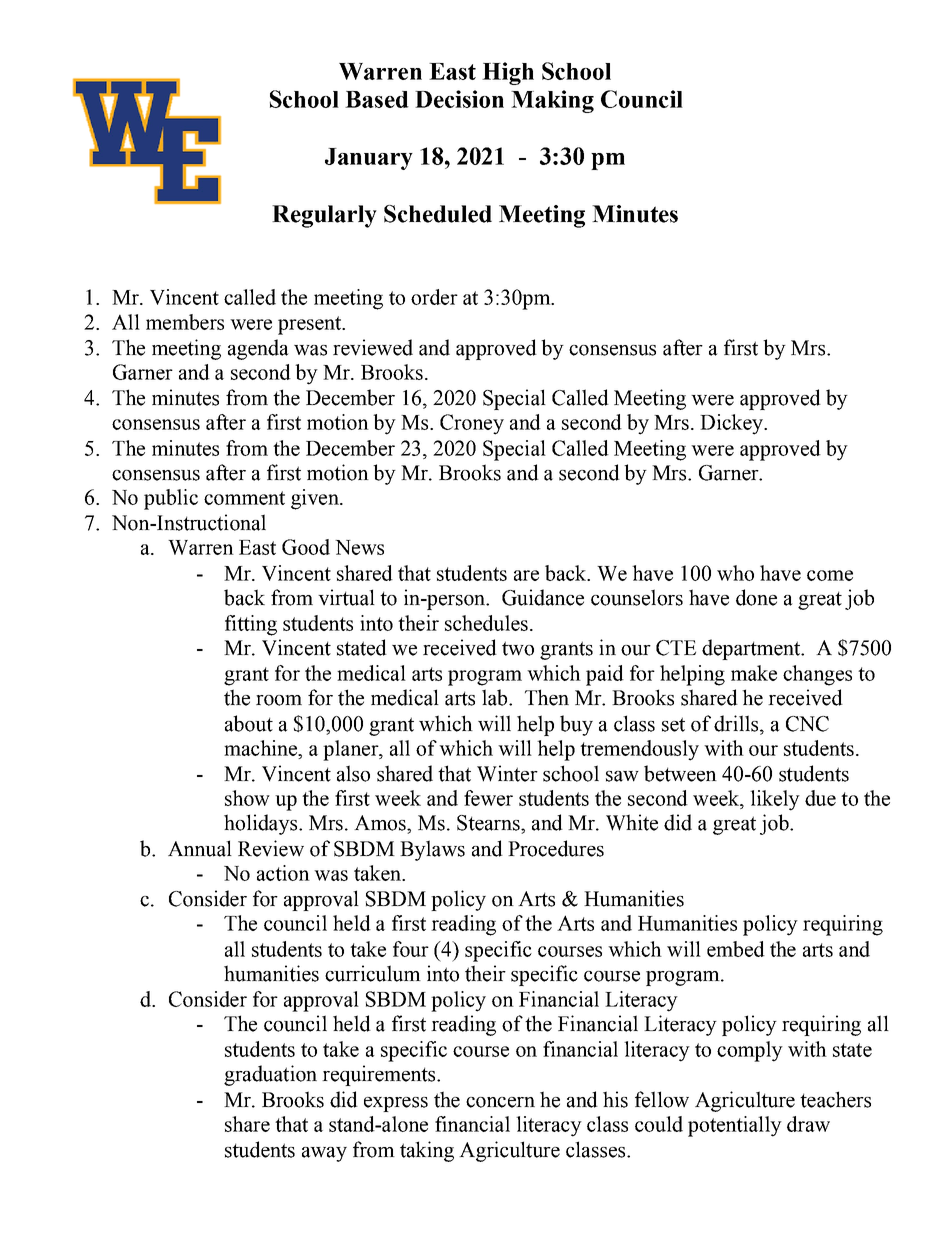 The image size is (952, 1233). What do you see at coordinates (552, 101) in the screenshot?
I see `Making` at bounding box center [552, 101].
